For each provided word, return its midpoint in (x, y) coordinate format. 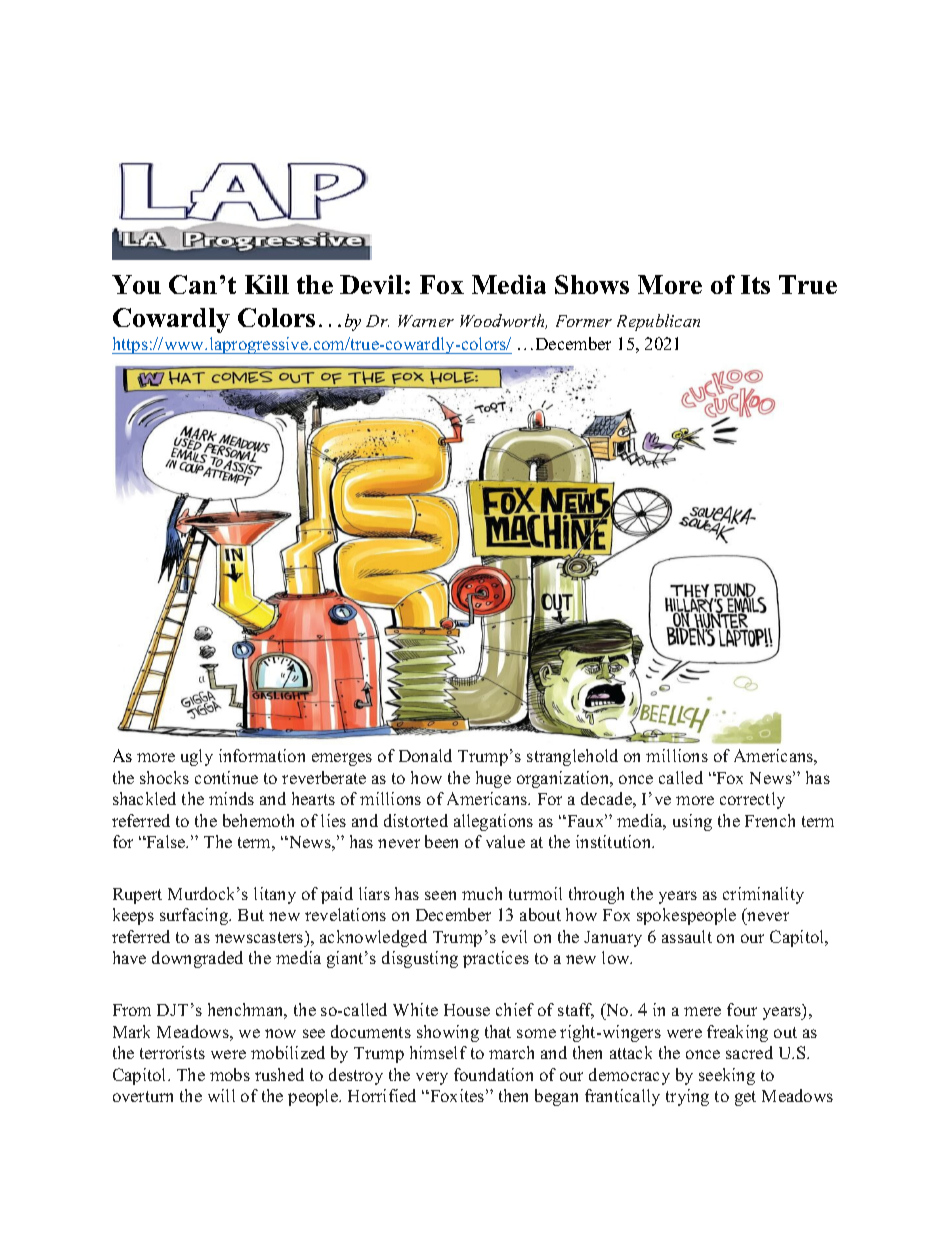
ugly (197, 757)
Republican (658, 322)
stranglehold (572, 757)
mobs (230, 1074)
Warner (426, 321)
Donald (425, 755)
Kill (267, 284)
